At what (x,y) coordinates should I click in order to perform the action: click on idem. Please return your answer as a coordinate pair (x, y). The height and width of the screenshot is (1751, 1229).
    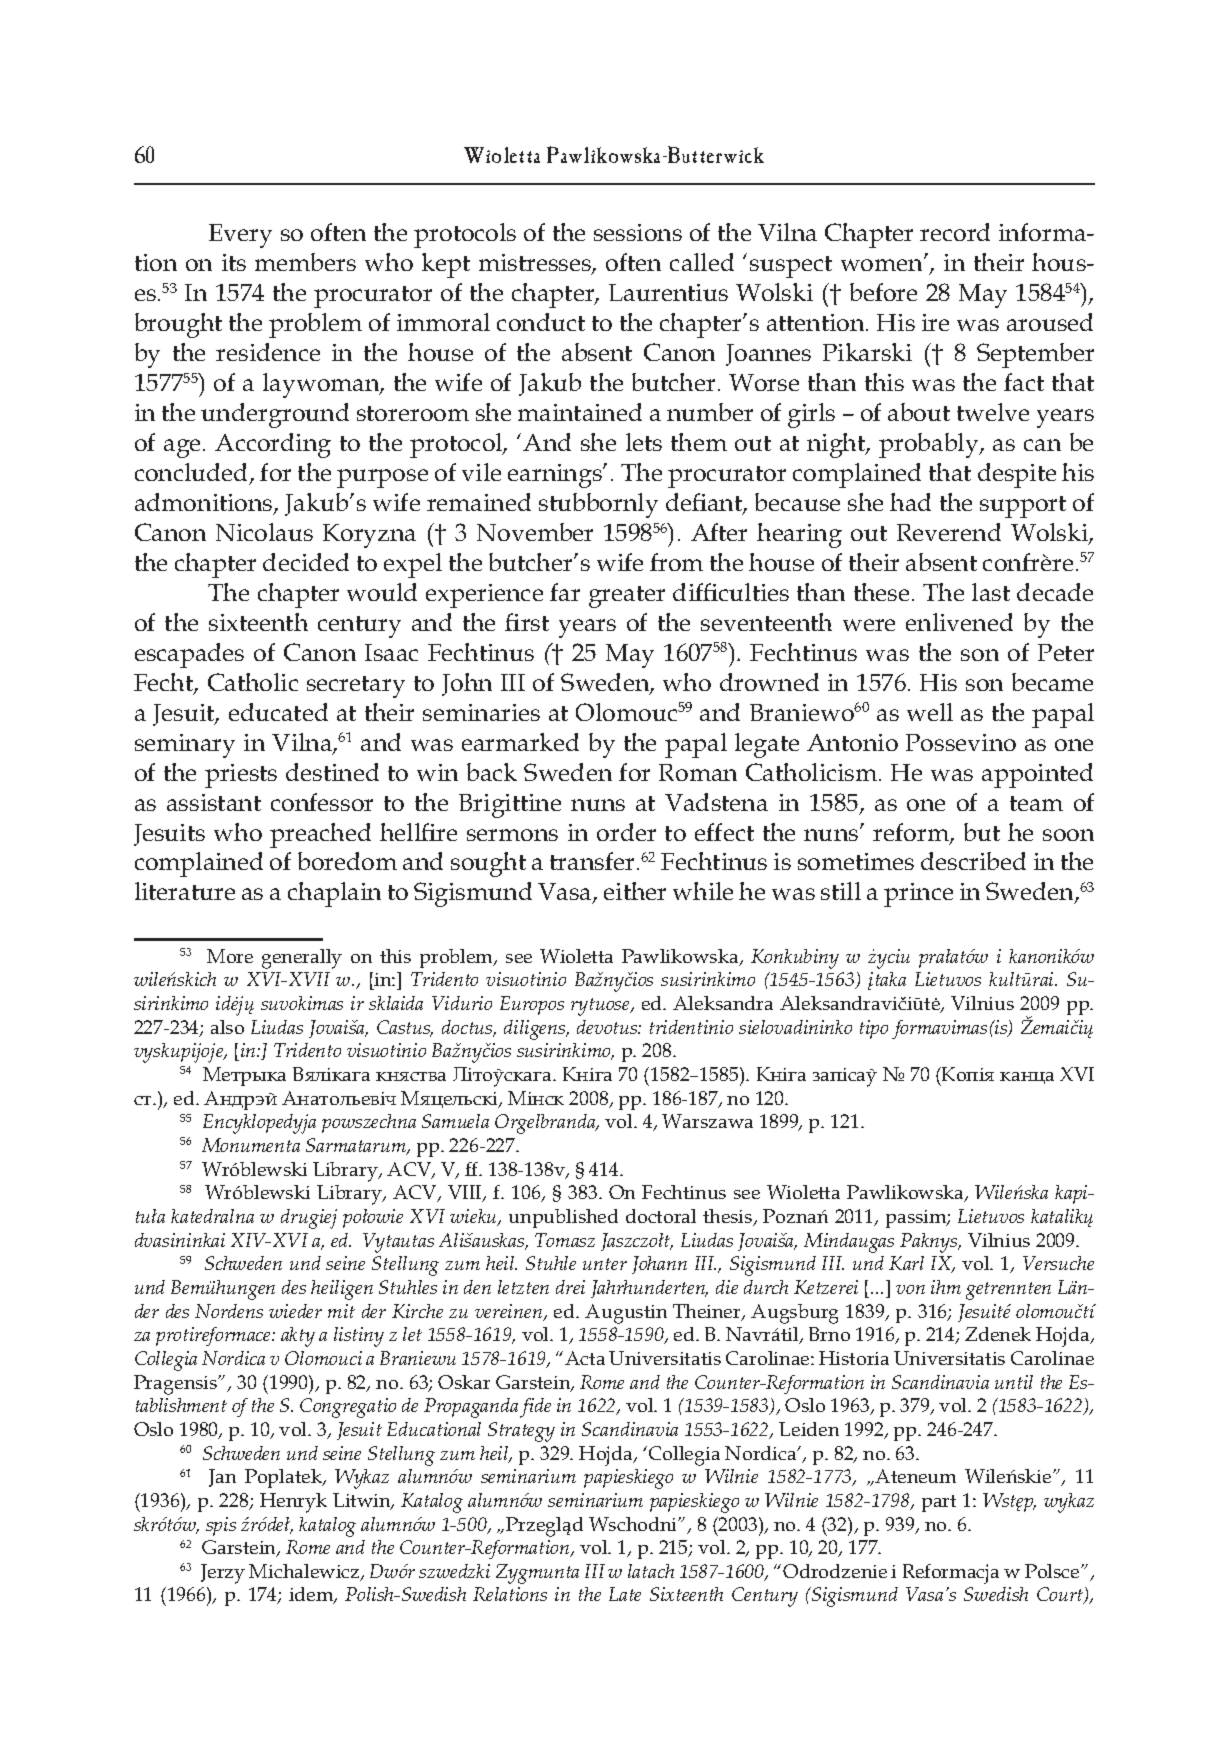
    Looking at the image, I should click on (312, 1595).
